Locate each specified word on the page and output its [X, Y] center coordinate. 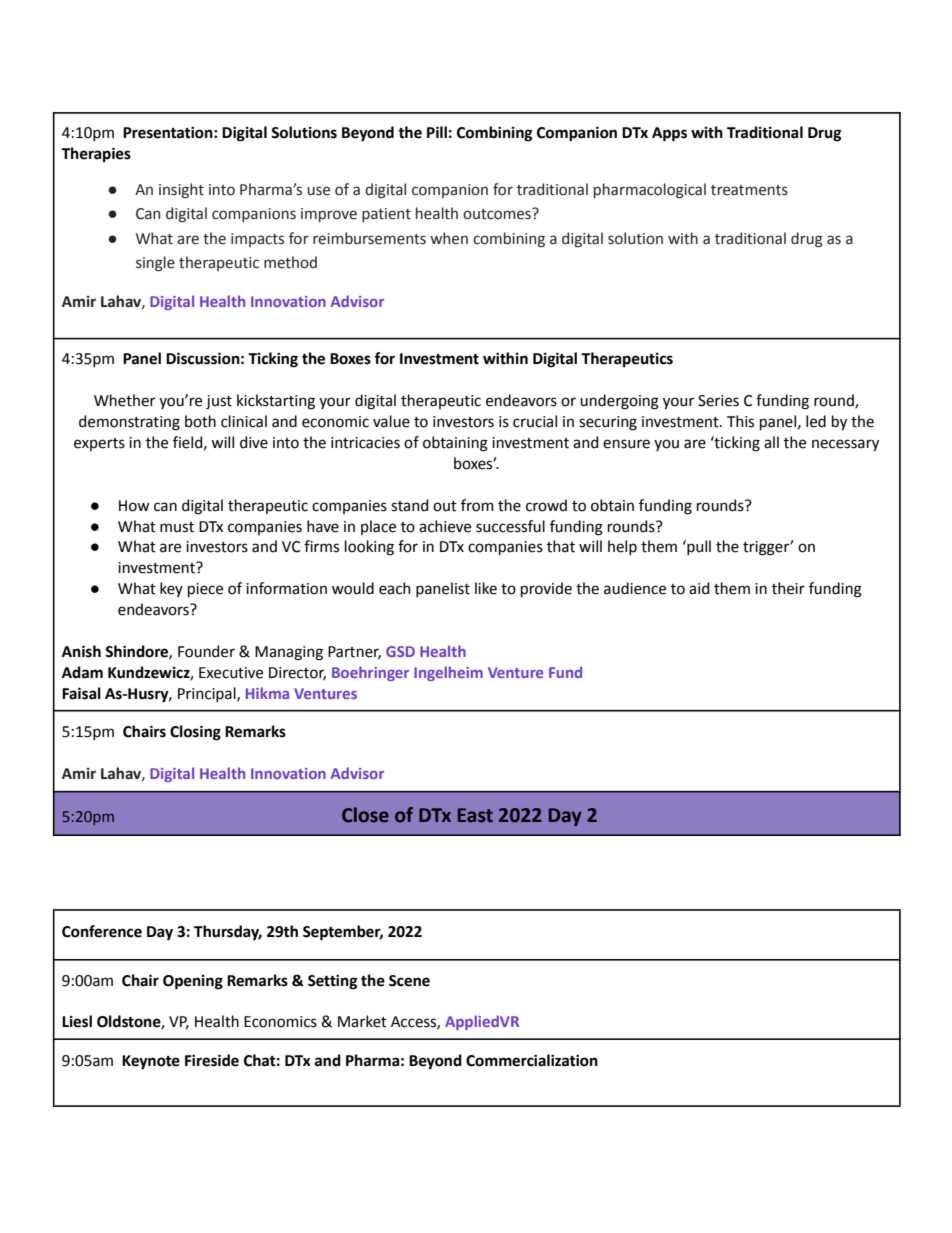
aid [699, 588]
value [391, 421]
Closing [195, 733]
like [486, 588]
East [475, 815]
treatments [749, 190]
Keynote [151, 1062]
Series [718, 401]
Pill [437, 132]
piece [205, 590]
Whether [124, 400]
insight [181, 191]
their [788, 588]
